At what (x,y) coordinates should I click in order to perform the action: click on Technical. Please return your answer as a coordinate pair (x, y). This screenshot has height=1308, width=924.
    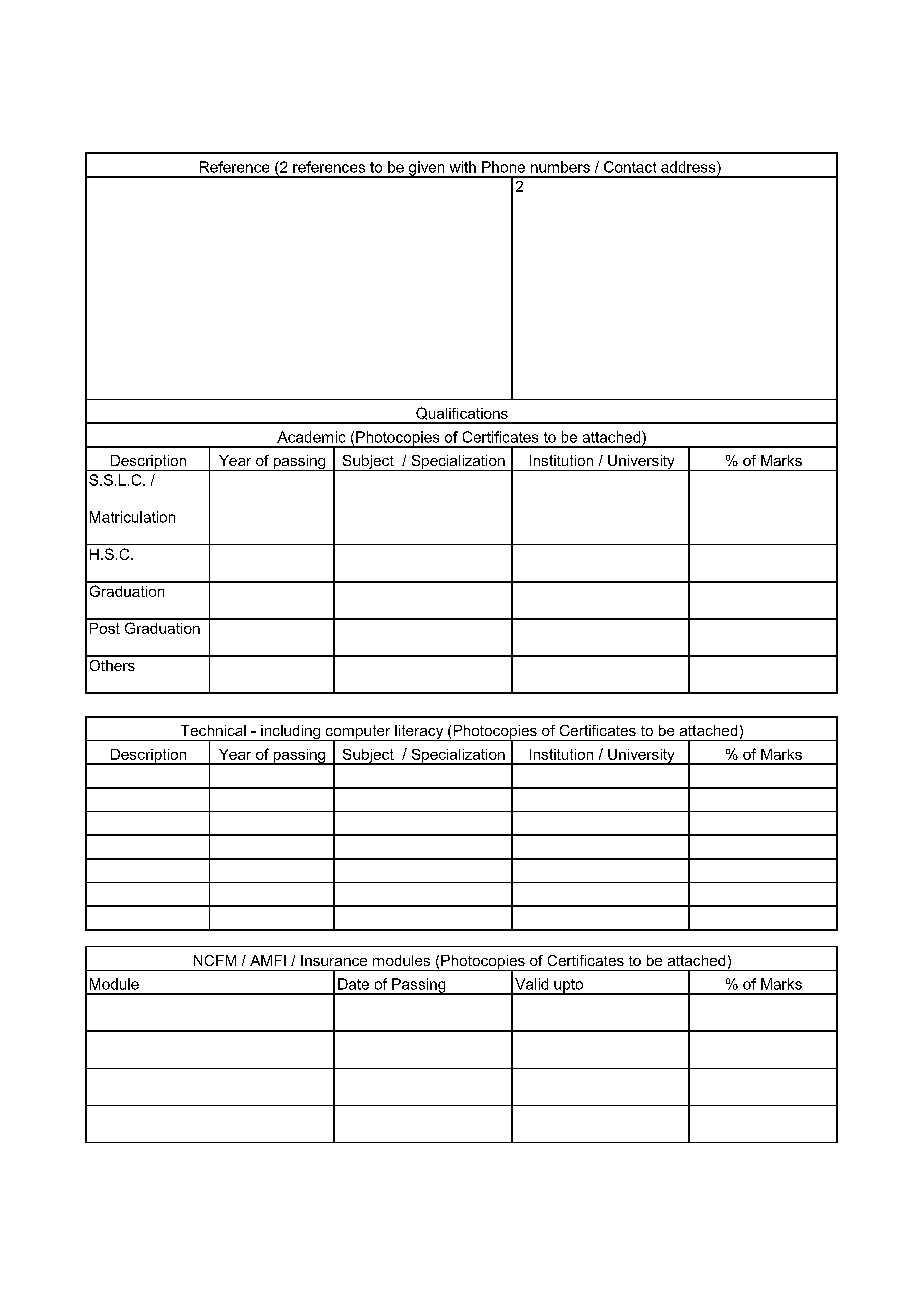
    Looking at the image, I should click on (213, 730).
